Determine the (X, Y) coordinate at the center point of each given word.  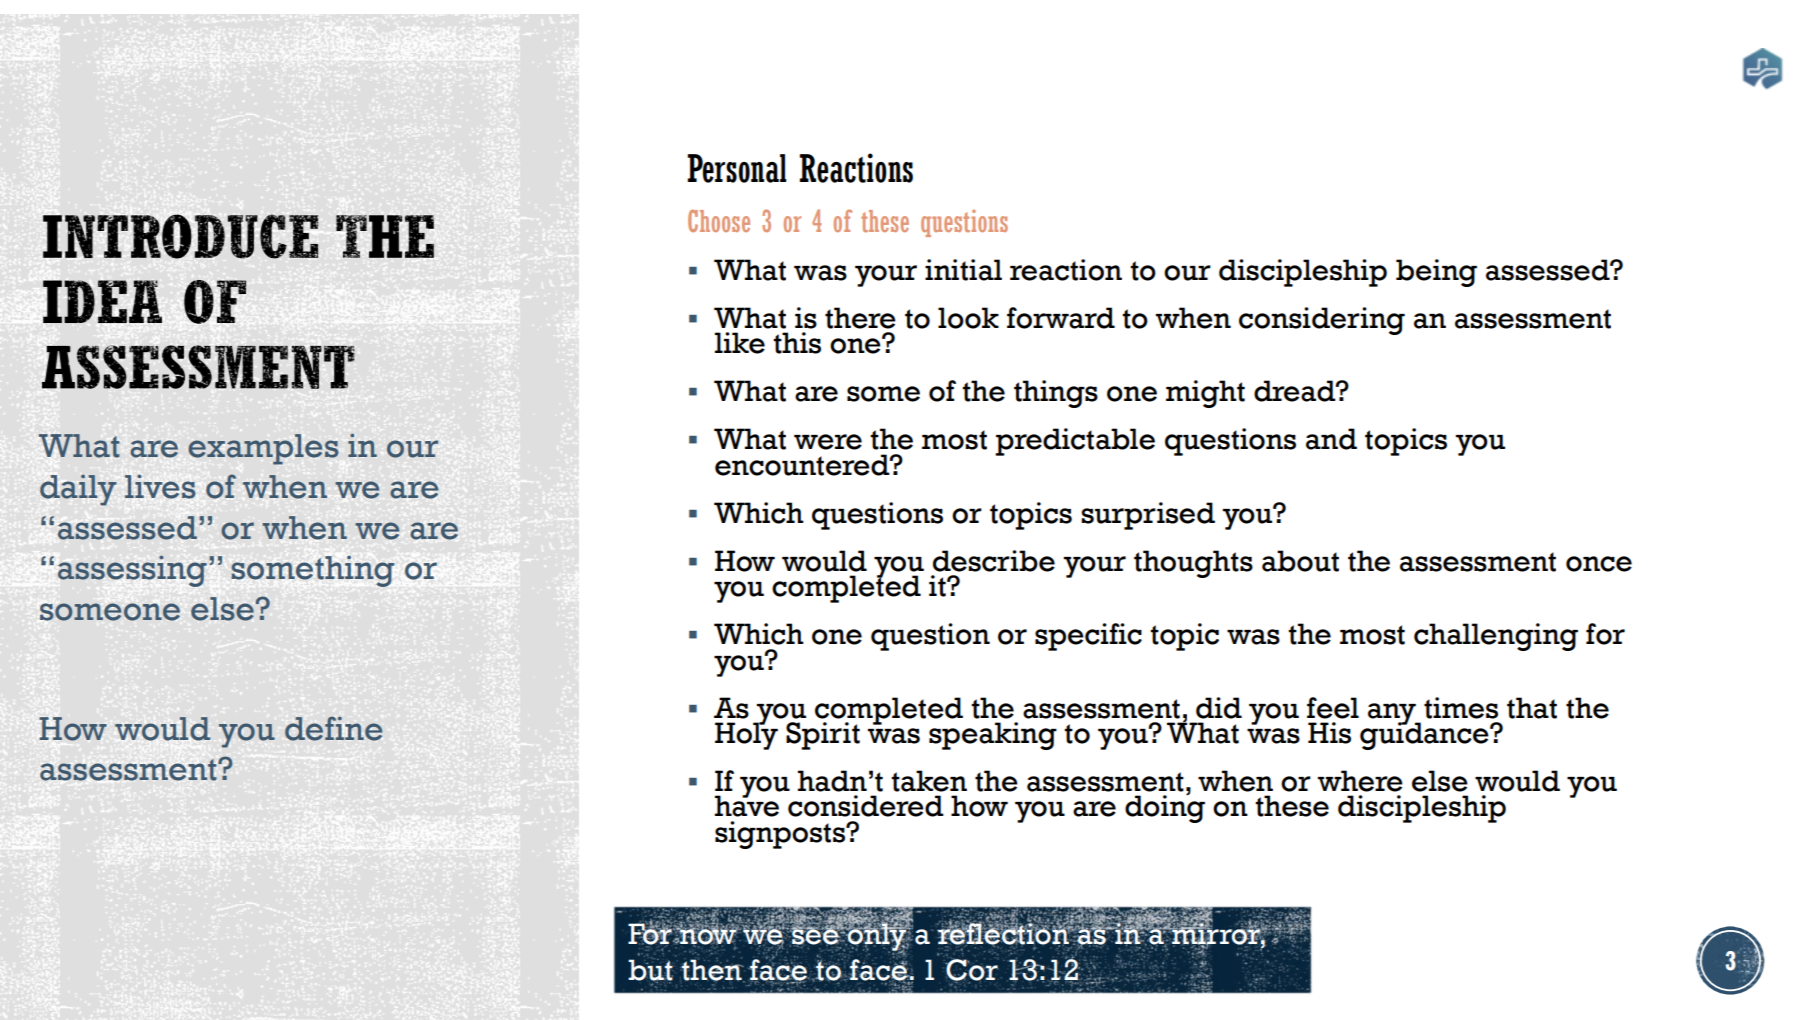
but (650, 970)
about (1300, 561)
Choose (719, 220)
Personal (737, 168)
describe (994, 561)
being (1436, 273)
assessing (132, 571)
